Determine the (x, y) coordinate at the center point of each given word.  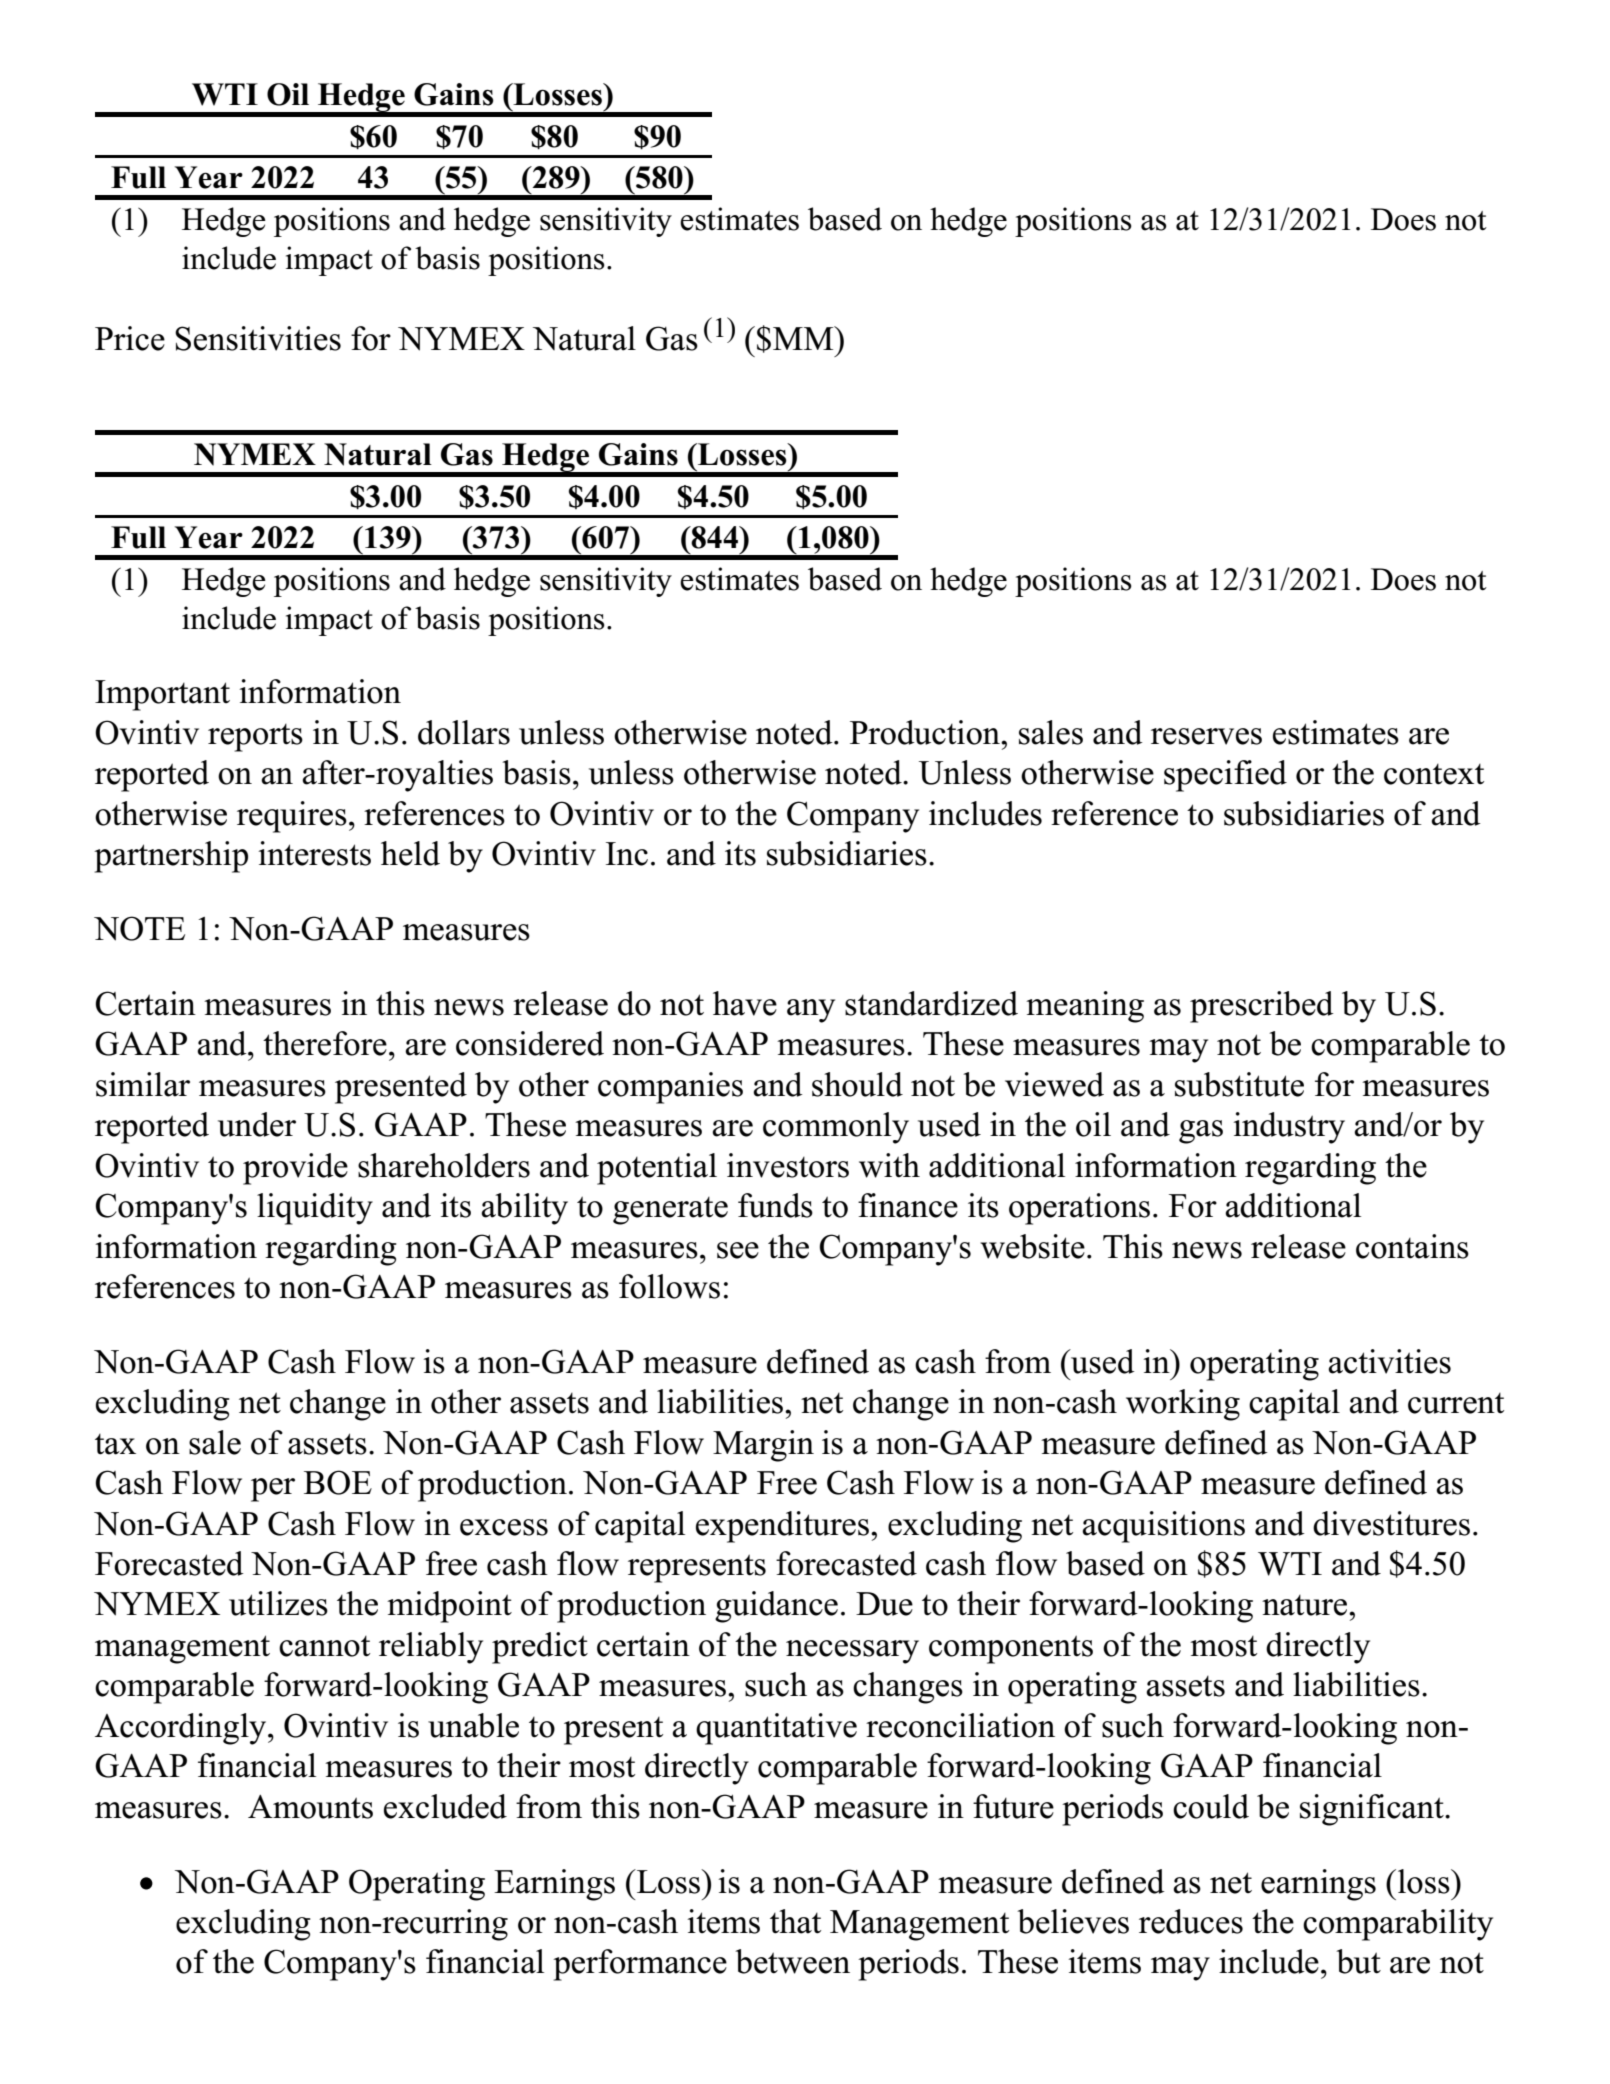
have (745, 1003)
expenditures (782, 1527)
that (795, 1921)
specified (1225, 776)
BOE (338, 1482)
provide (295, 1169)
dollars (464, 732)
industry (1289, 1128)
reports (255, 738)
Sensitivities (258, 338)
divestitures (1391, 1523)
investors (788, 1165)
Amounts (310, 1807)
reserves (1206, 736)
